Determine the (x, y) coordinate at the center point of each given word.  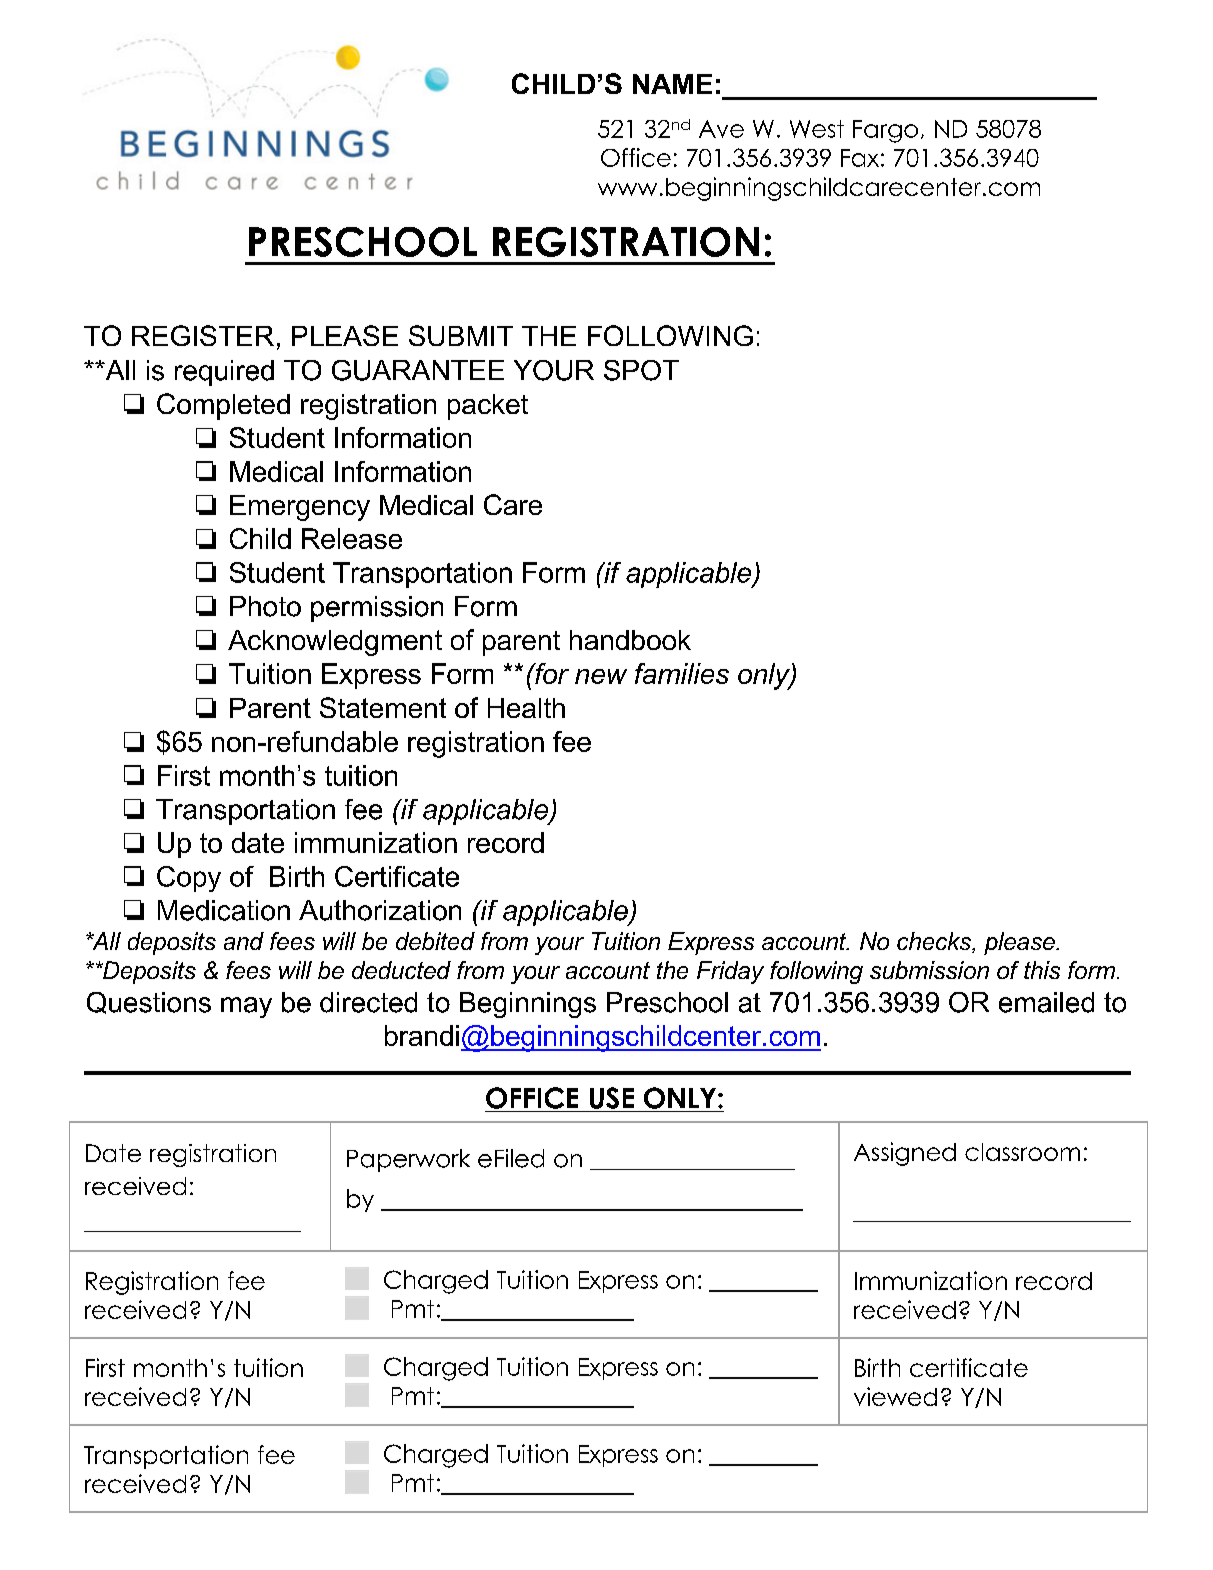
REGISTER (203, 335)
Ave (721, 129)
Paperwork (408, 1160)
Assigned (905, 1154)
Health (526, 708)
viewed (895, 1396)
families (682, 673)
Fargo (885, 131)
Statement (383, 707)
